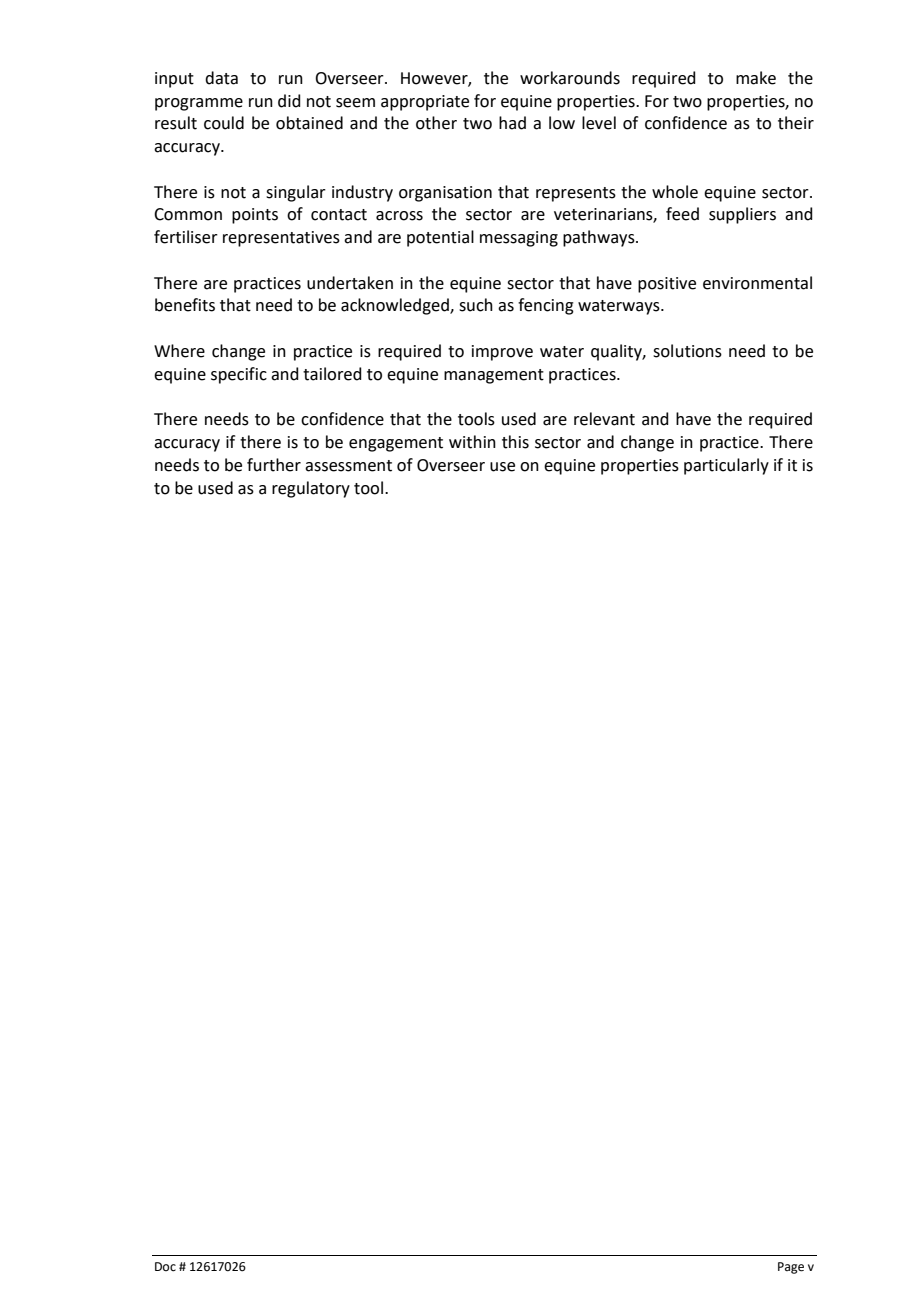  I want to click on had, so click(512, 123).
